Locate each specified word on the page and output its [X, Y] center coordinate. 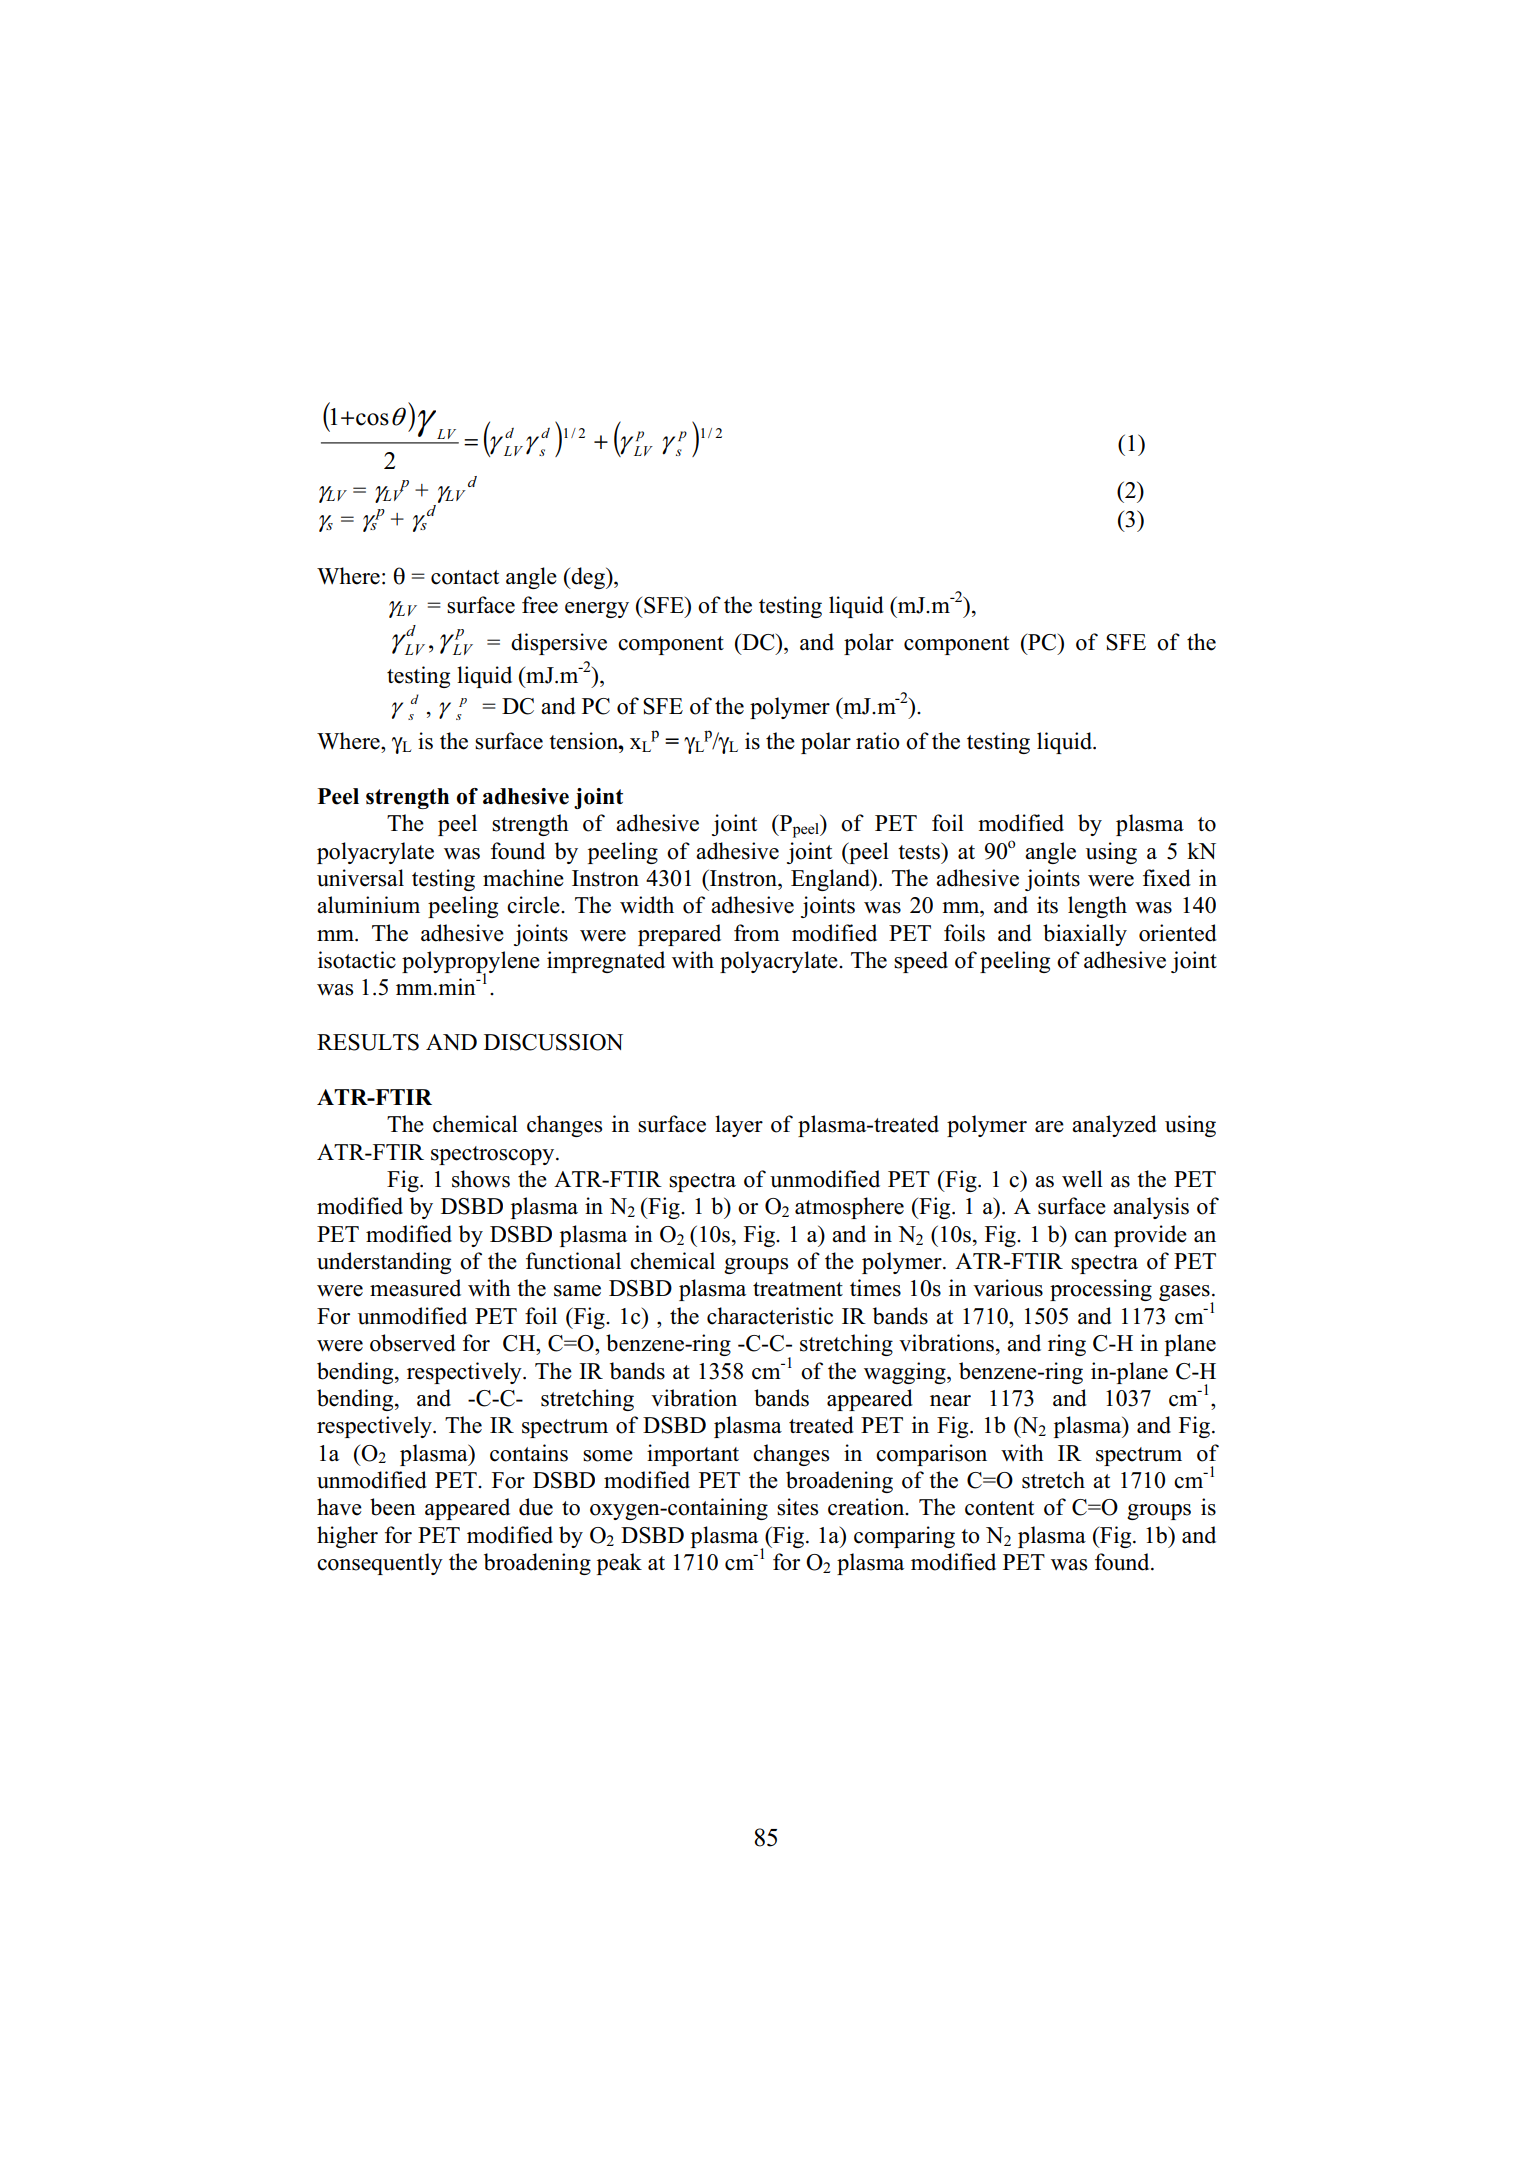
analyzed [1114, 1126]
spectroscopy [494, 1155]
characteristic [770, 1316]
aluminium [368, 905]
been [393, 1507]
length [1097, 907]
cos [372, 419]
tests [920, 851]
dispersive [559, 644]
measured [415, 1288]
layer [739, 1126]
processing [1101, 1290]
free [540, 605]
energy [597, 610]
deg [588, 578]
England [831, 880]
